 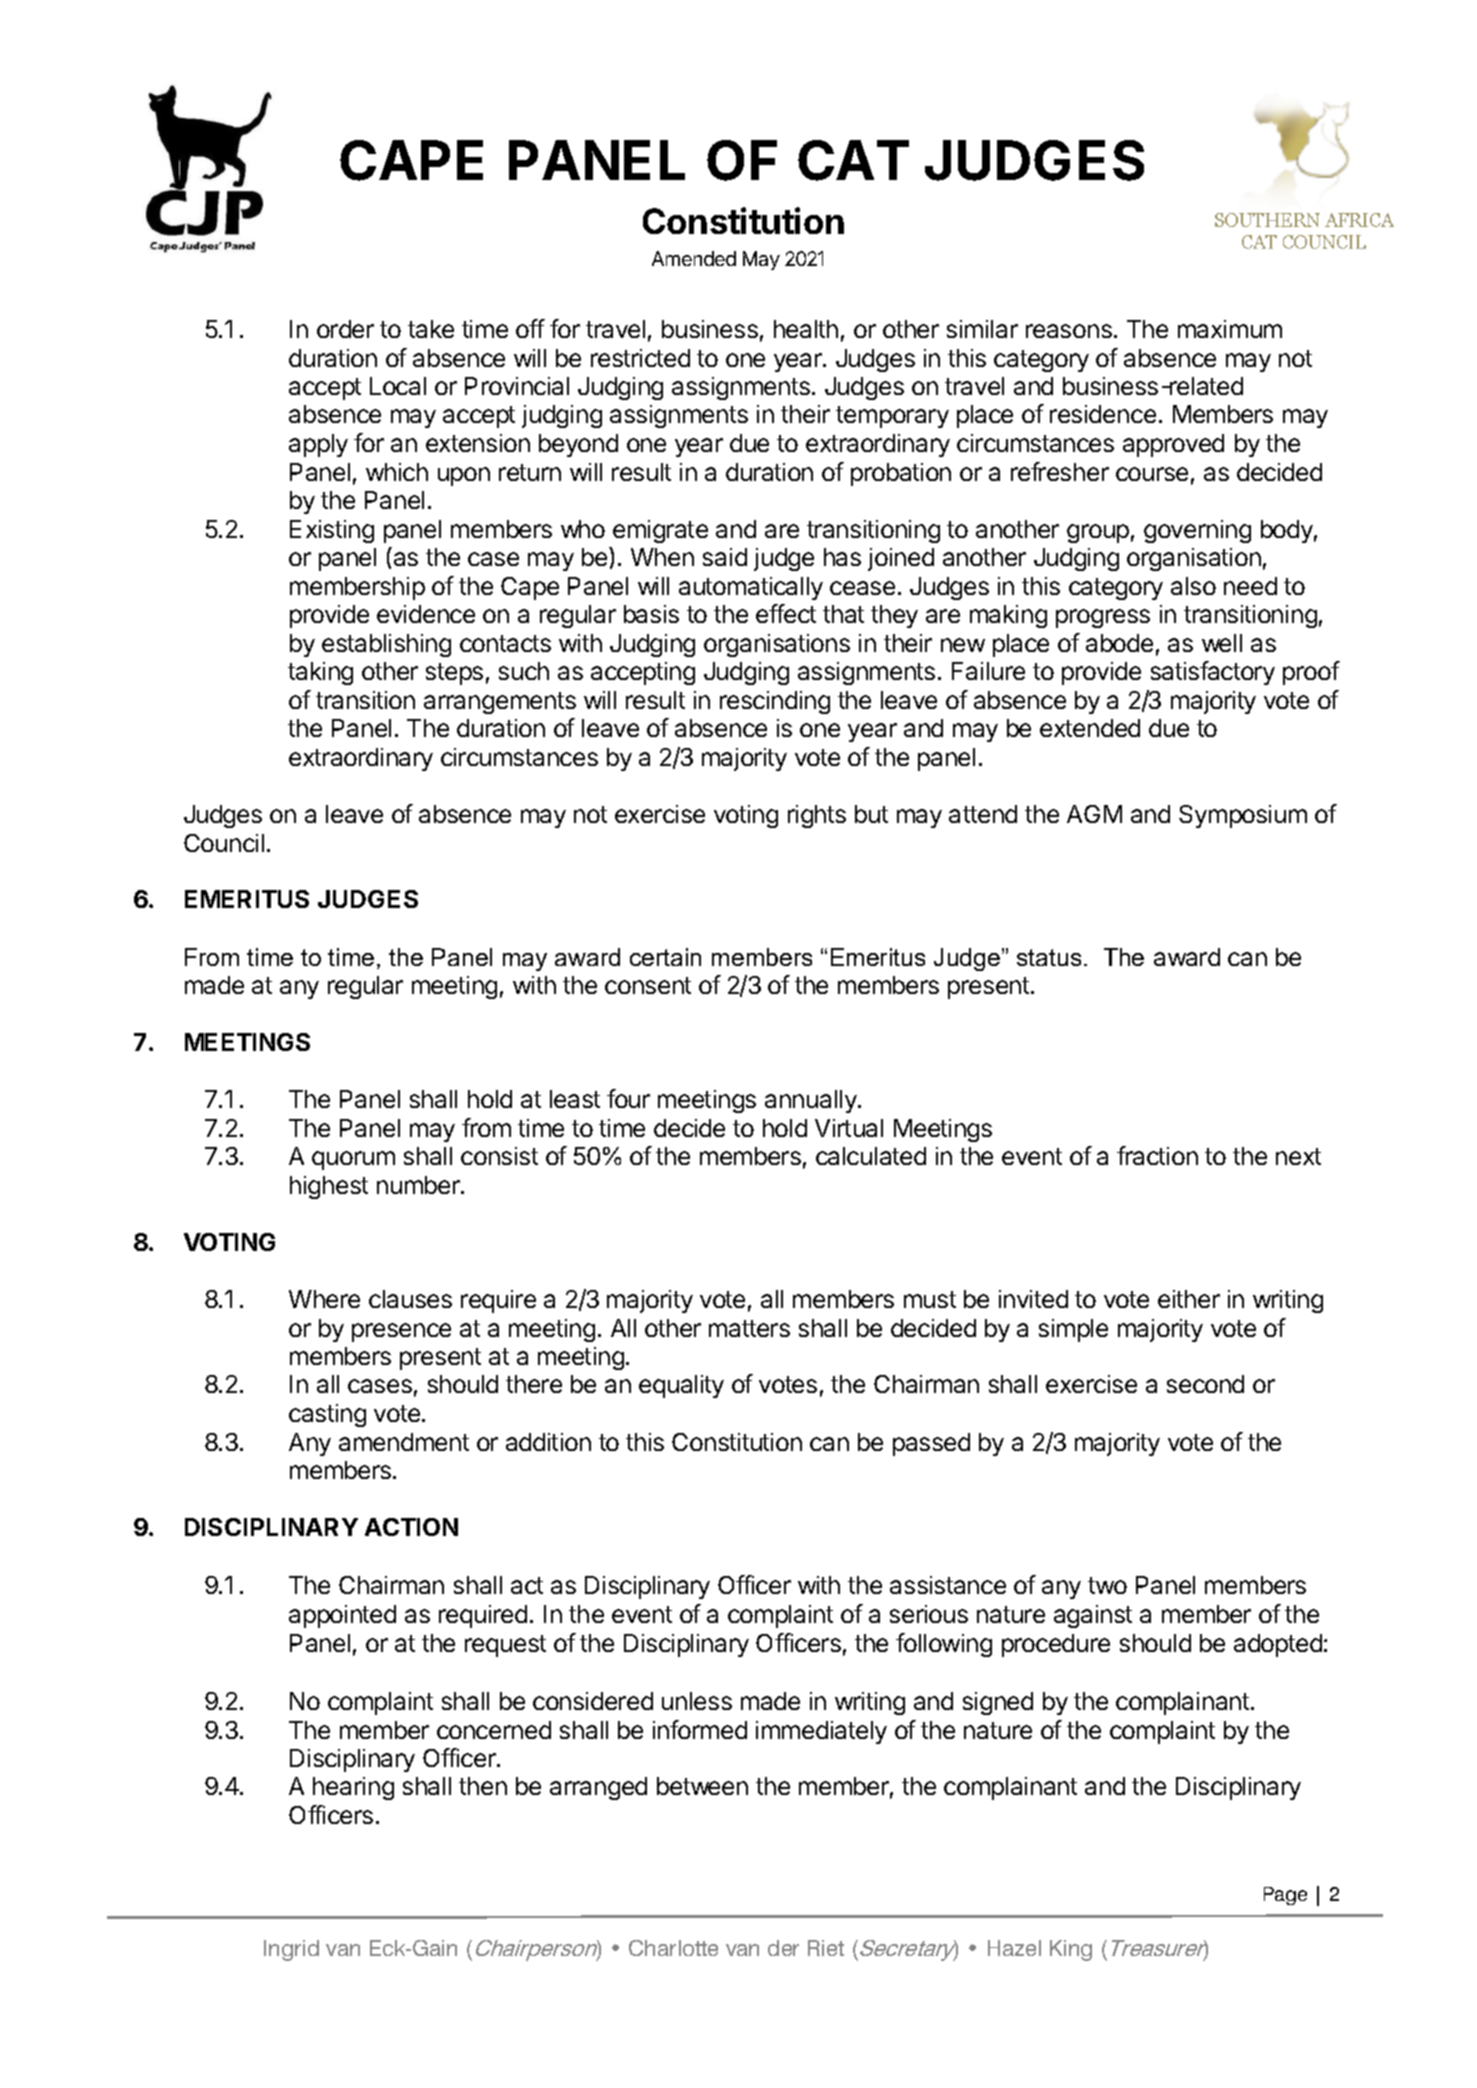 What do you see at coordinates (1230, 329) in the screenshot?
I see `maximum` at bounding box center [1230, 329].
